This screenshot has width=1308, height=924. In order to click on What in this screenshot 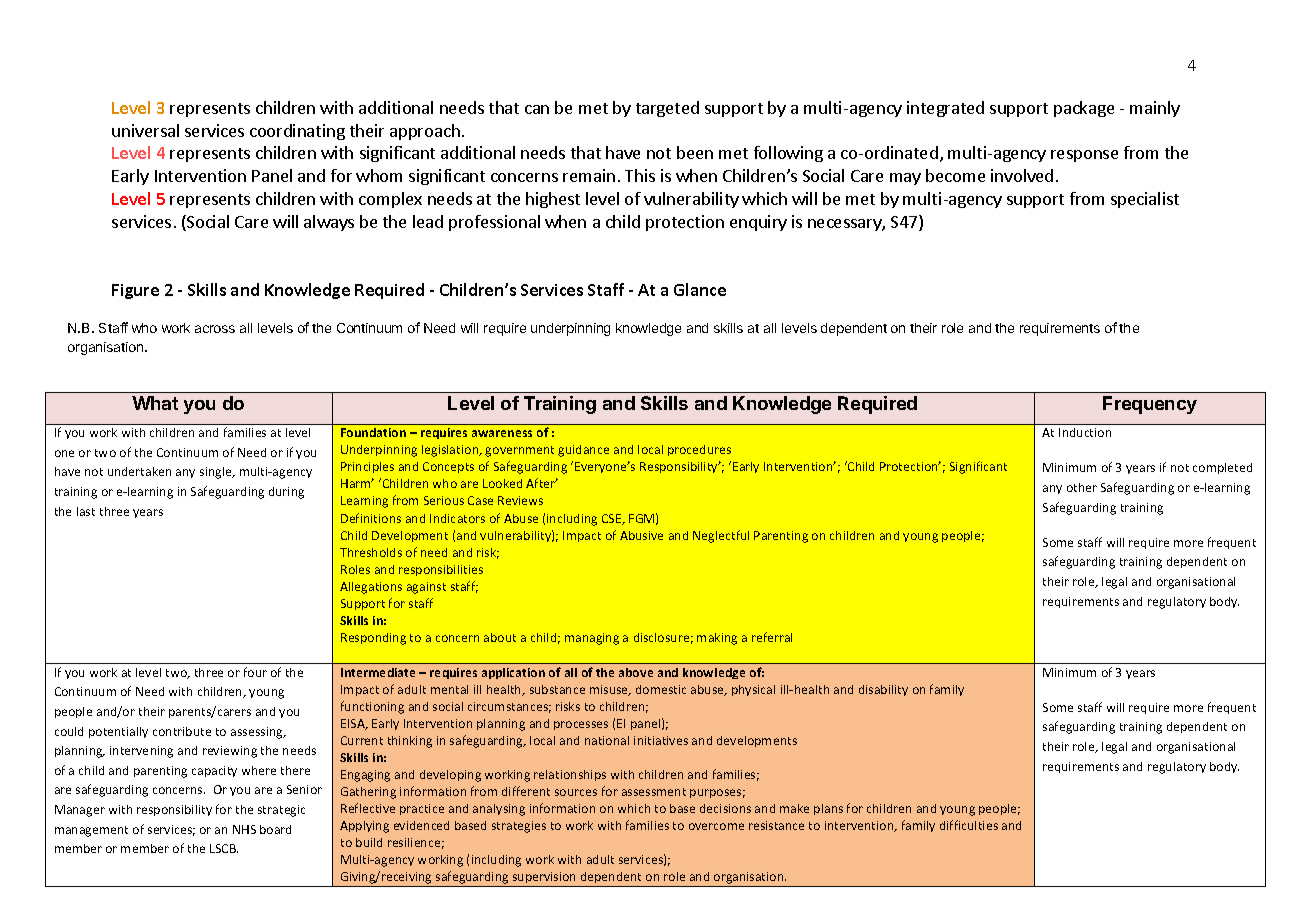, I will do `click(155, 403)`.
